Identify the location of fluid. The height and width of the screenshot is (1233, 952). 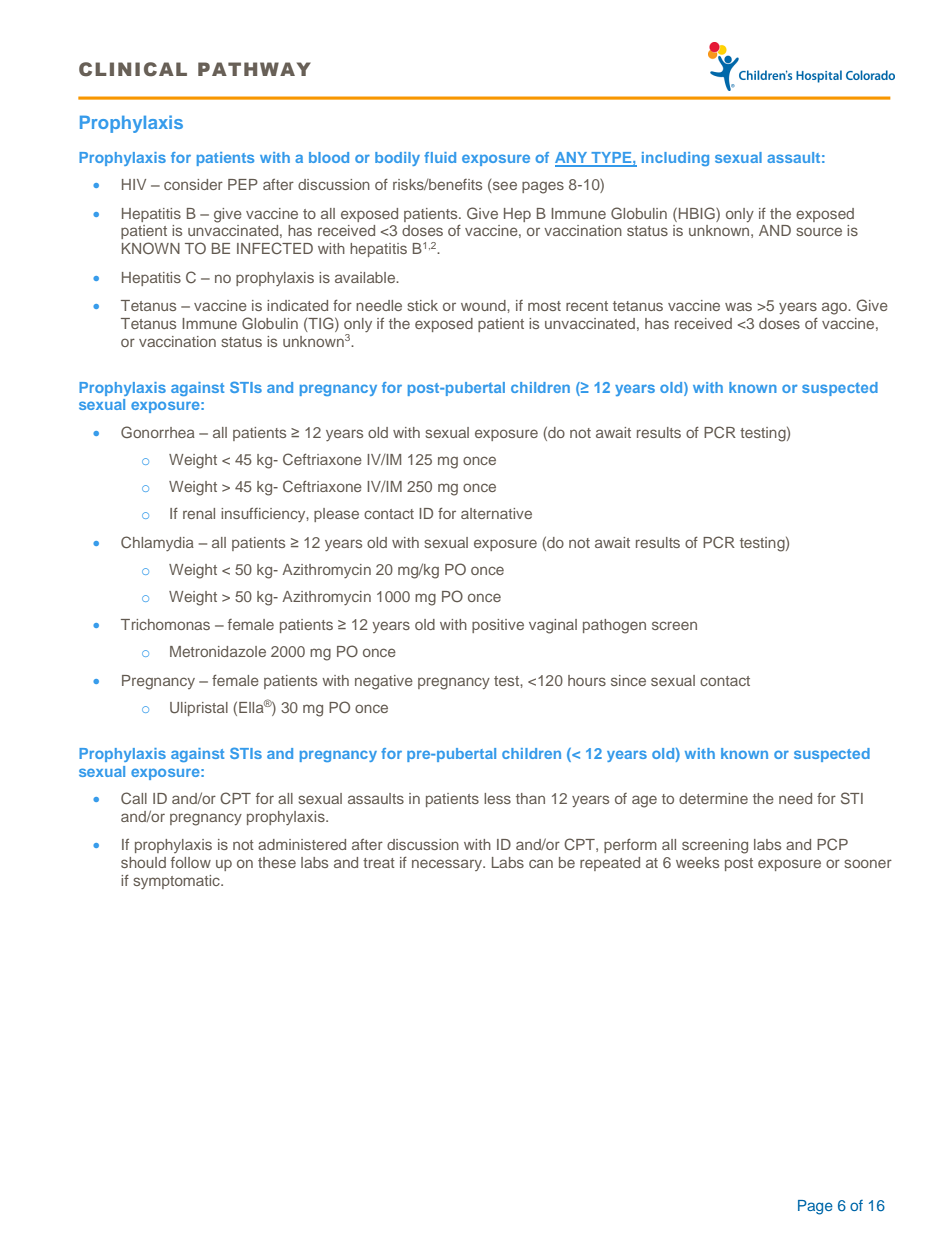
(440, 157).
